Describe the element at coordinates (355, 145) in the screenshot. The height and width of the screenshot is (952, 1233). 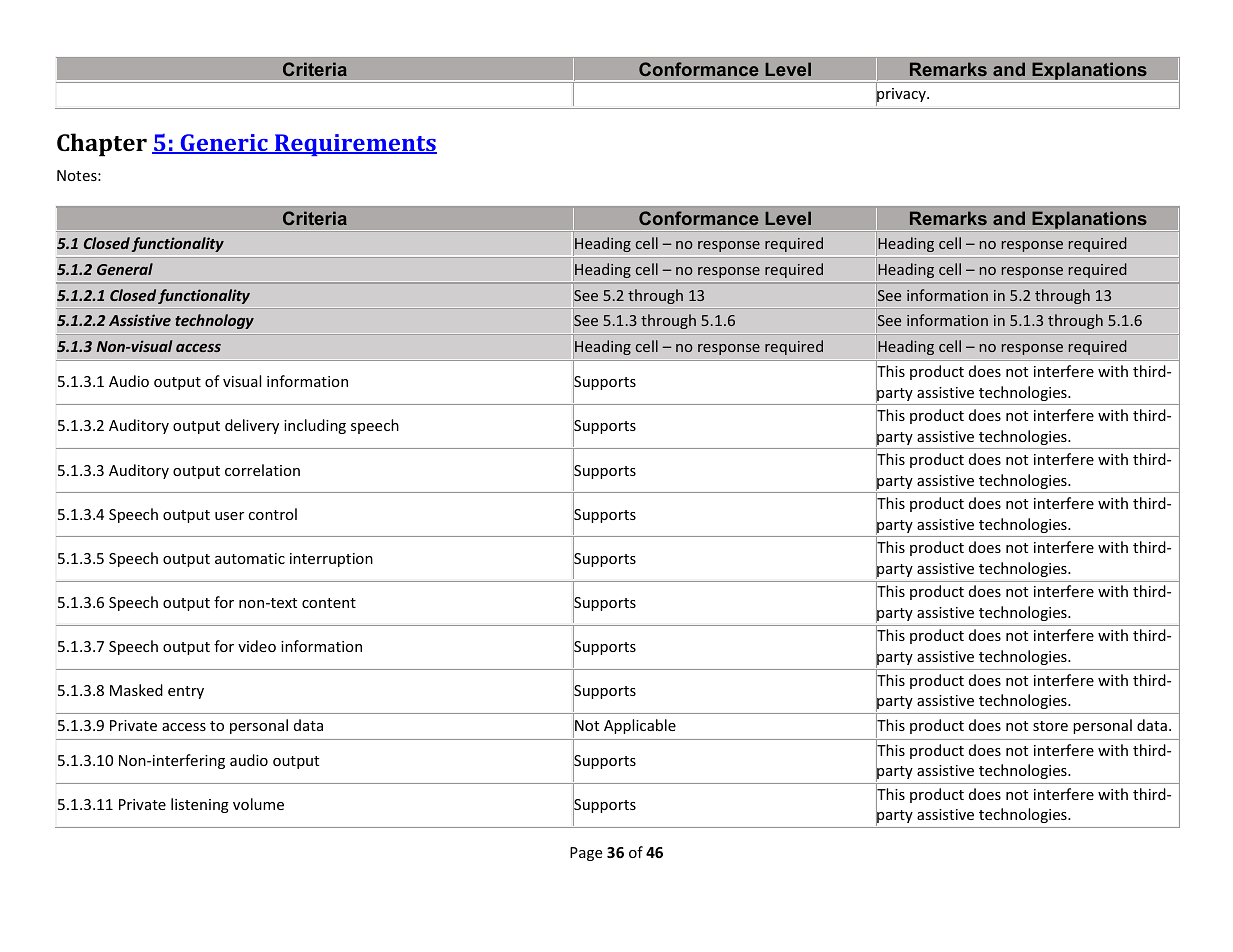
I see `Requirements` at that location.
